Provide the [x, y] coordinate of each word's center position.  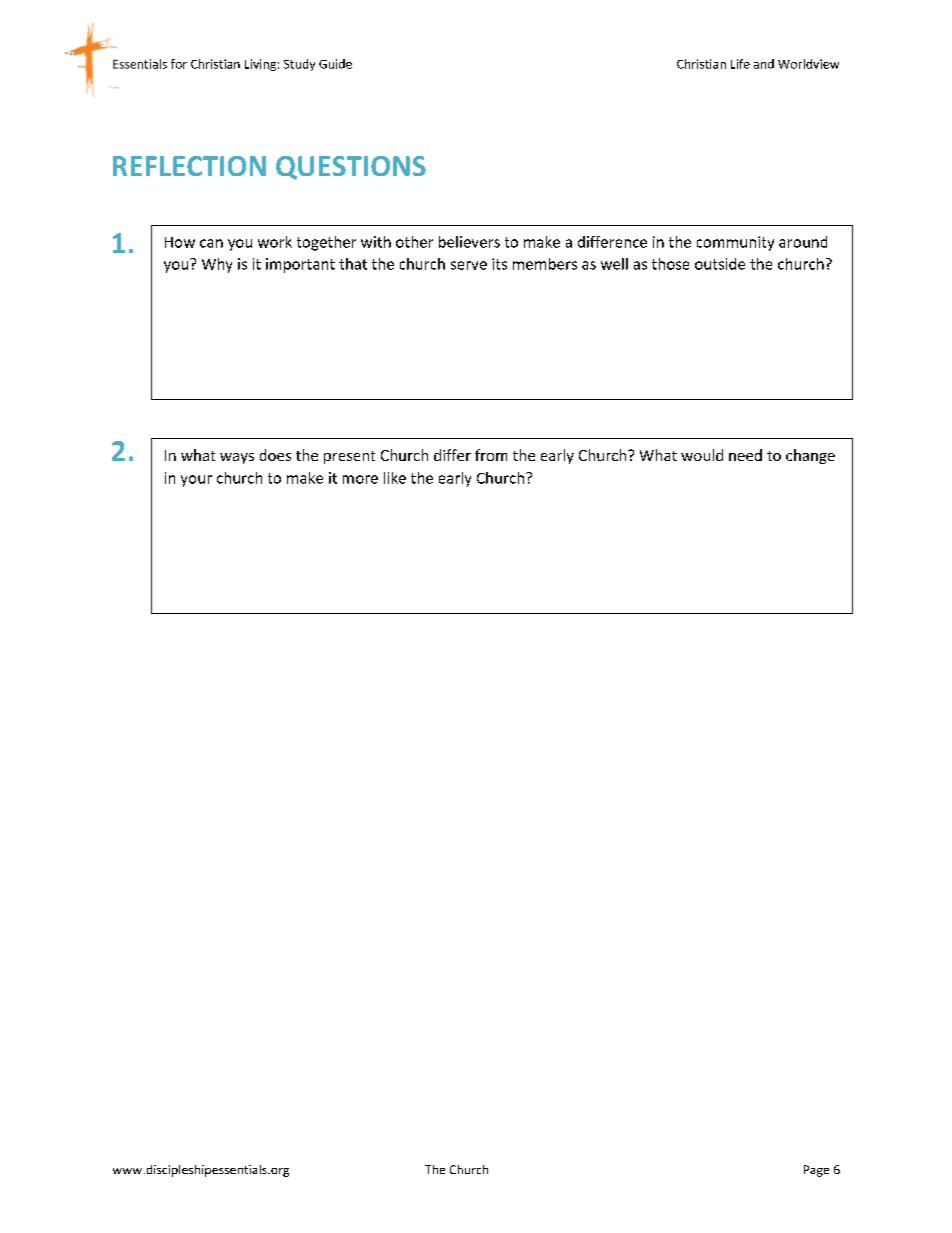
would [702, 455]
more [360, 479]
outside [720, 264]
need [745, 455]
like [395, 478]
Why [217, 265]
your [196, 481]
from [491, 455]
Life [740, 64]
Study [299, 65]
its [499, 264]
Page [816, 1171]
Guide [335, 64]
